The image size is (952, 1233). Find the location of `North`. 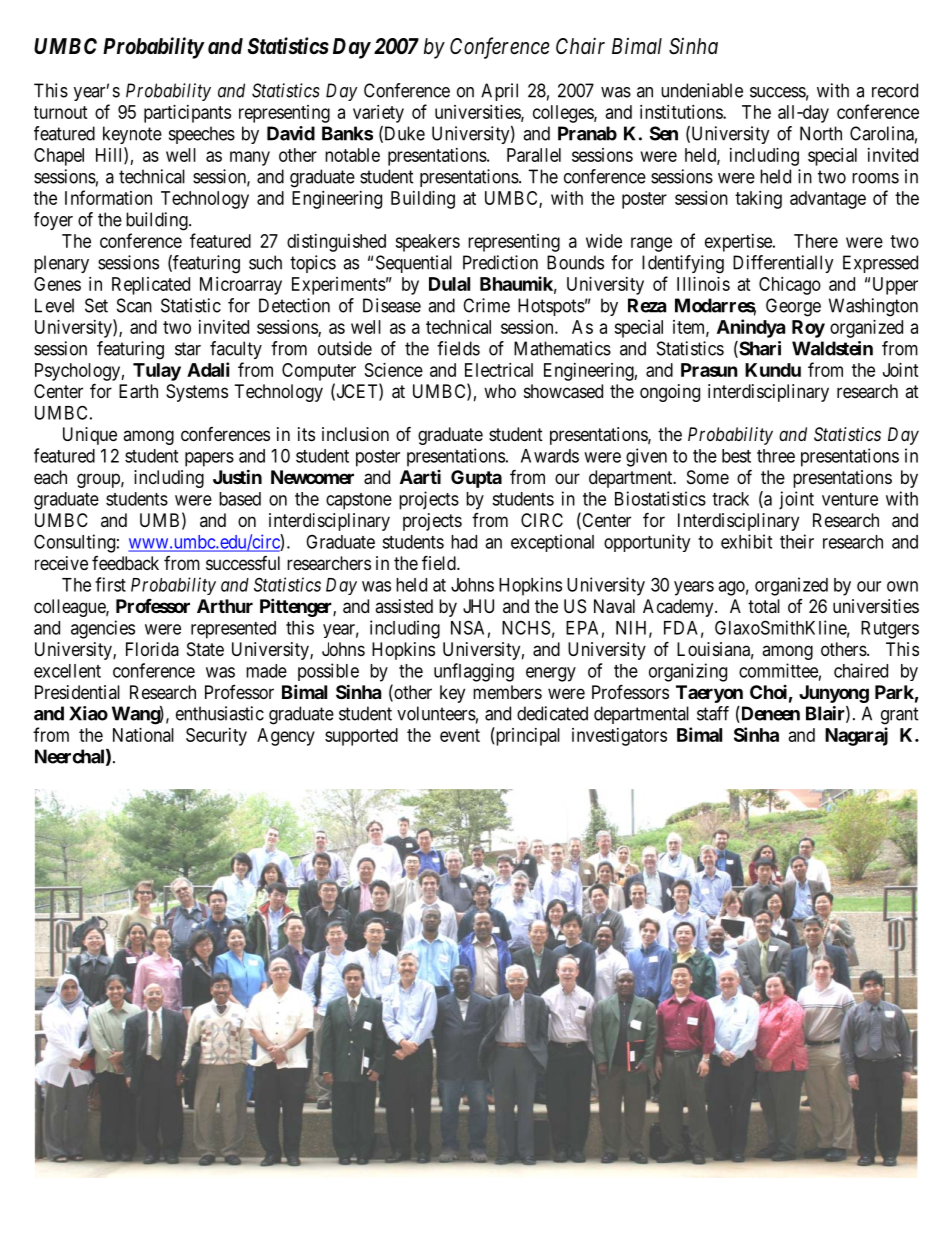

North is located at coordinates (821, 133).
